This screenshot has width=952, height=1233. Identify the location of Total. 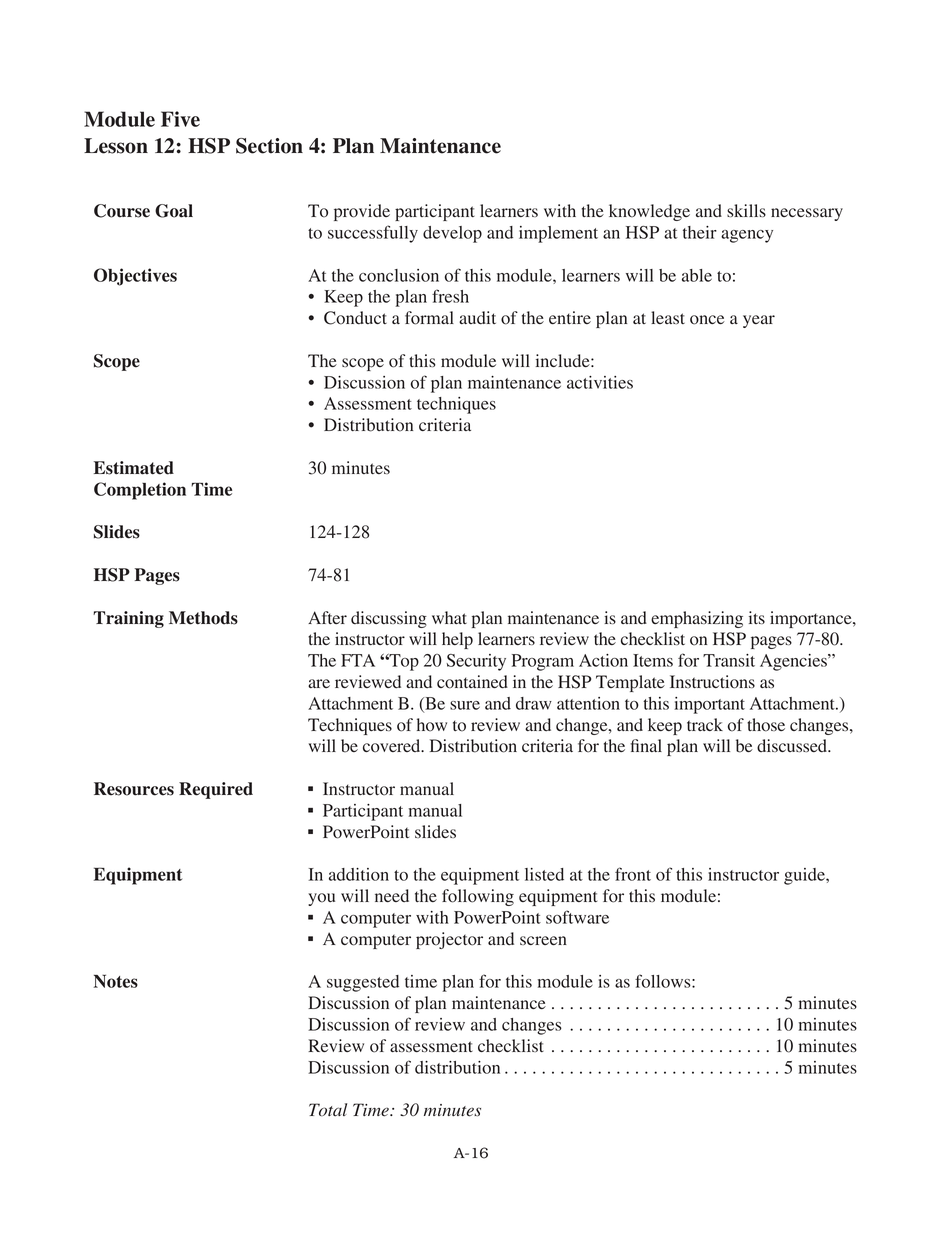
(328, 1110).
